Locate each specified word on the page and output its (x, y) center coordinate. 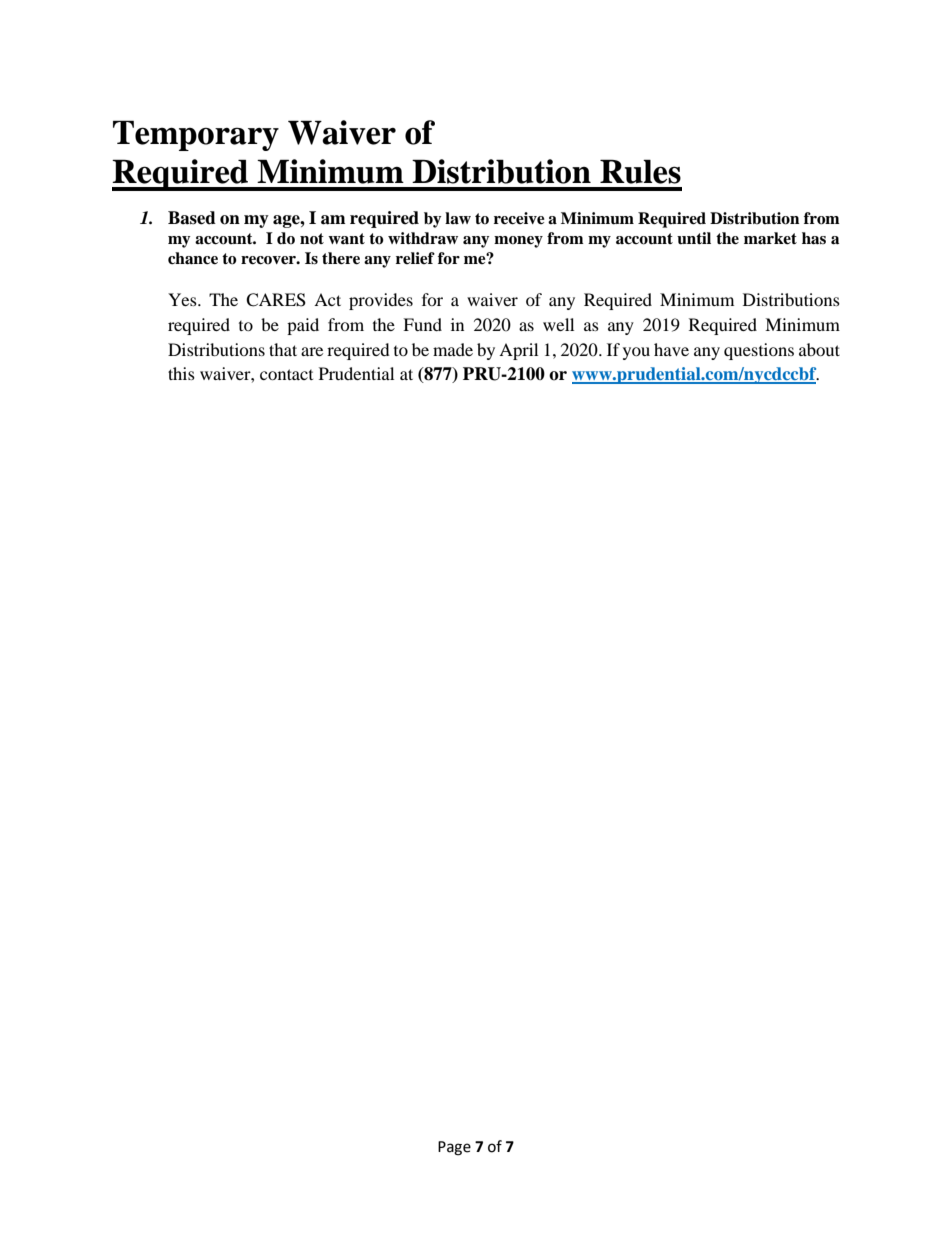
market (770, 238)
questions (759, 351)
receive (519, 218)
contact (286, 374)
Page (454, 1148)
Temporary (196, 135)
